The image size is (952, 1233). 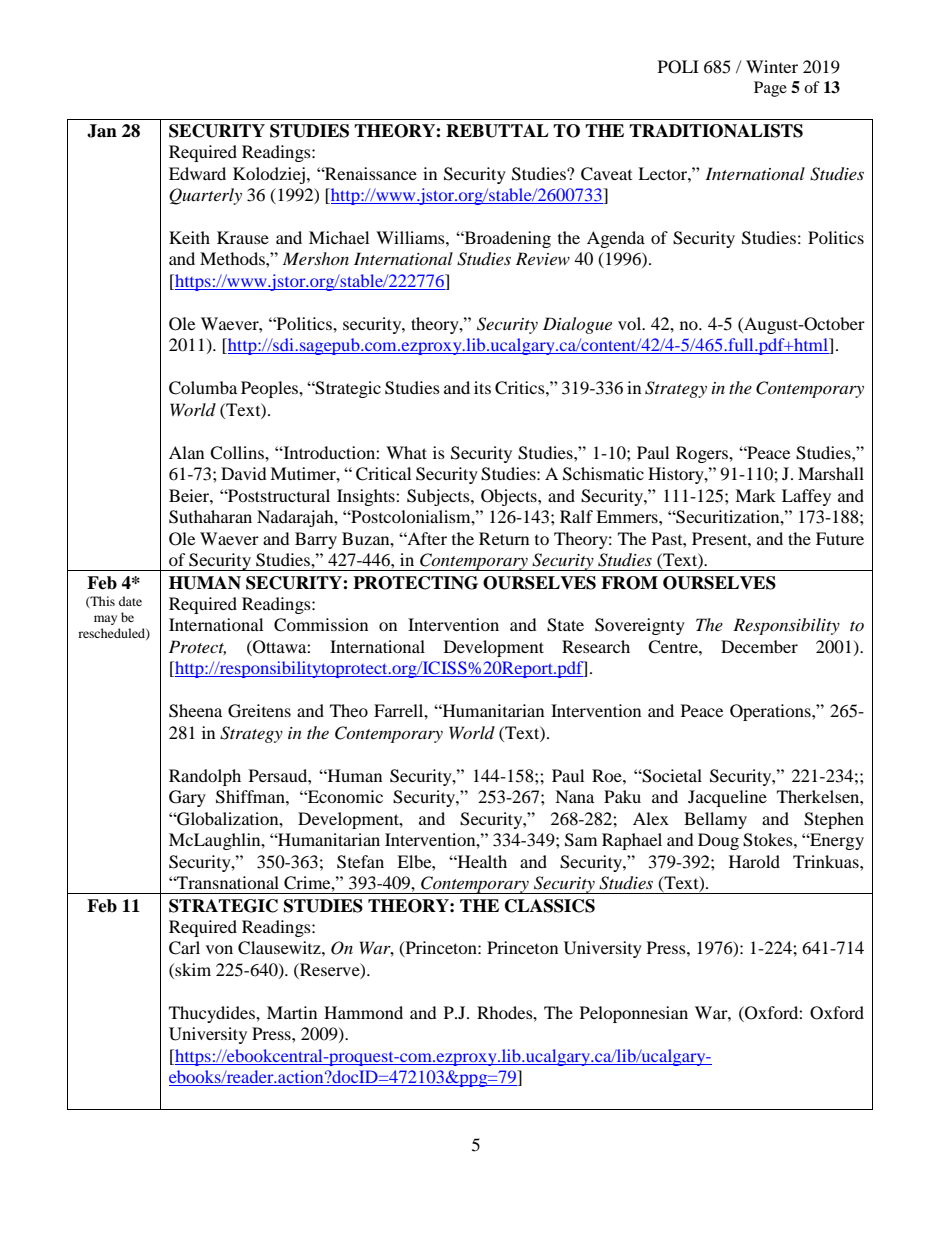 What do you see at coordinates (195, 711) in the page?
I see `Sheena` at bounding box center [195, 711].
